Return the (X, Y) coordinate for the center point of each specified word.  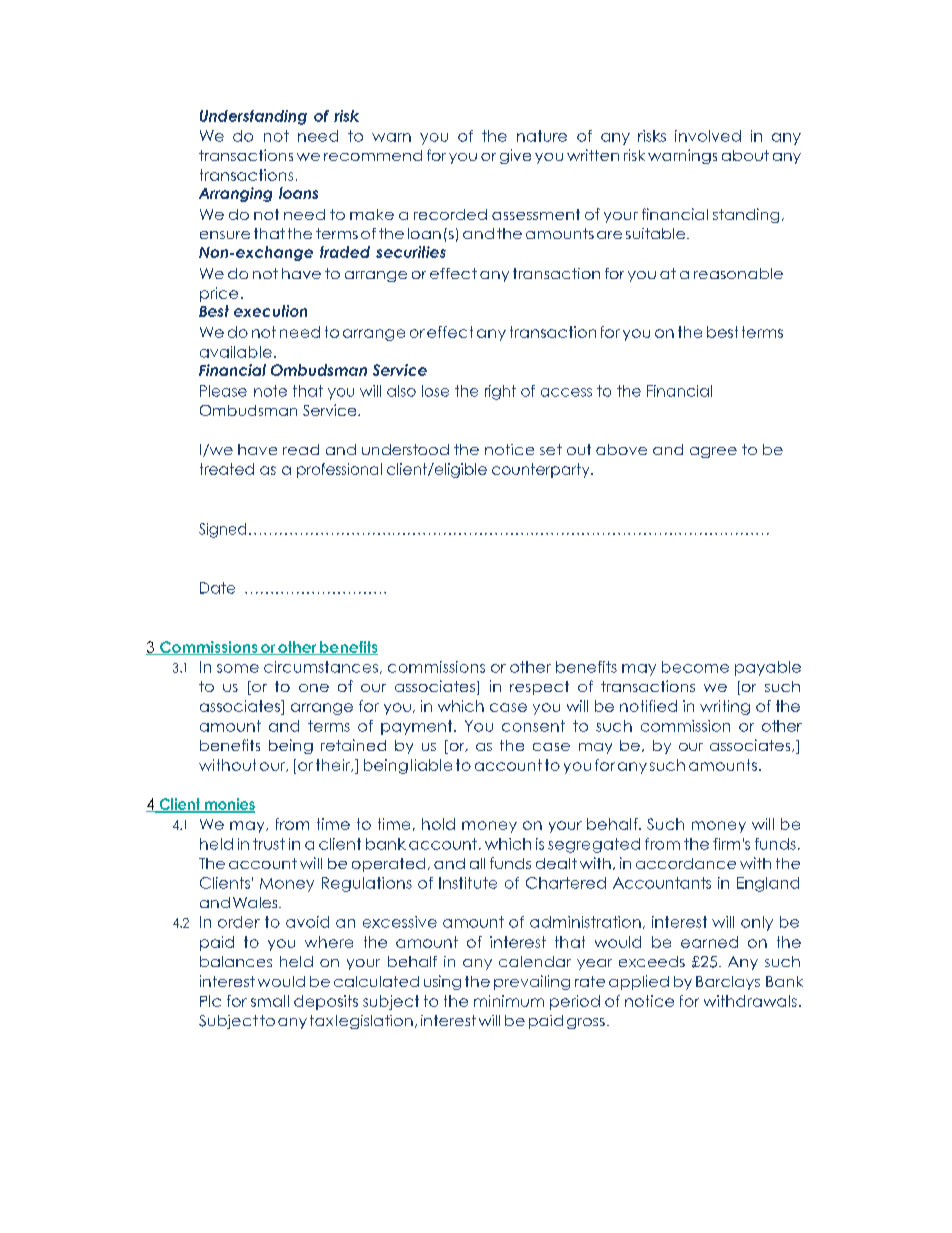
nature (542, 136)
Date (217, 588)
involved (708, 136)
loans (298, 193)
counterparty (542, 470)
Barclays (728, 983)
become (695, 667)
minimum (509, 1001)
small (270, 1001)
